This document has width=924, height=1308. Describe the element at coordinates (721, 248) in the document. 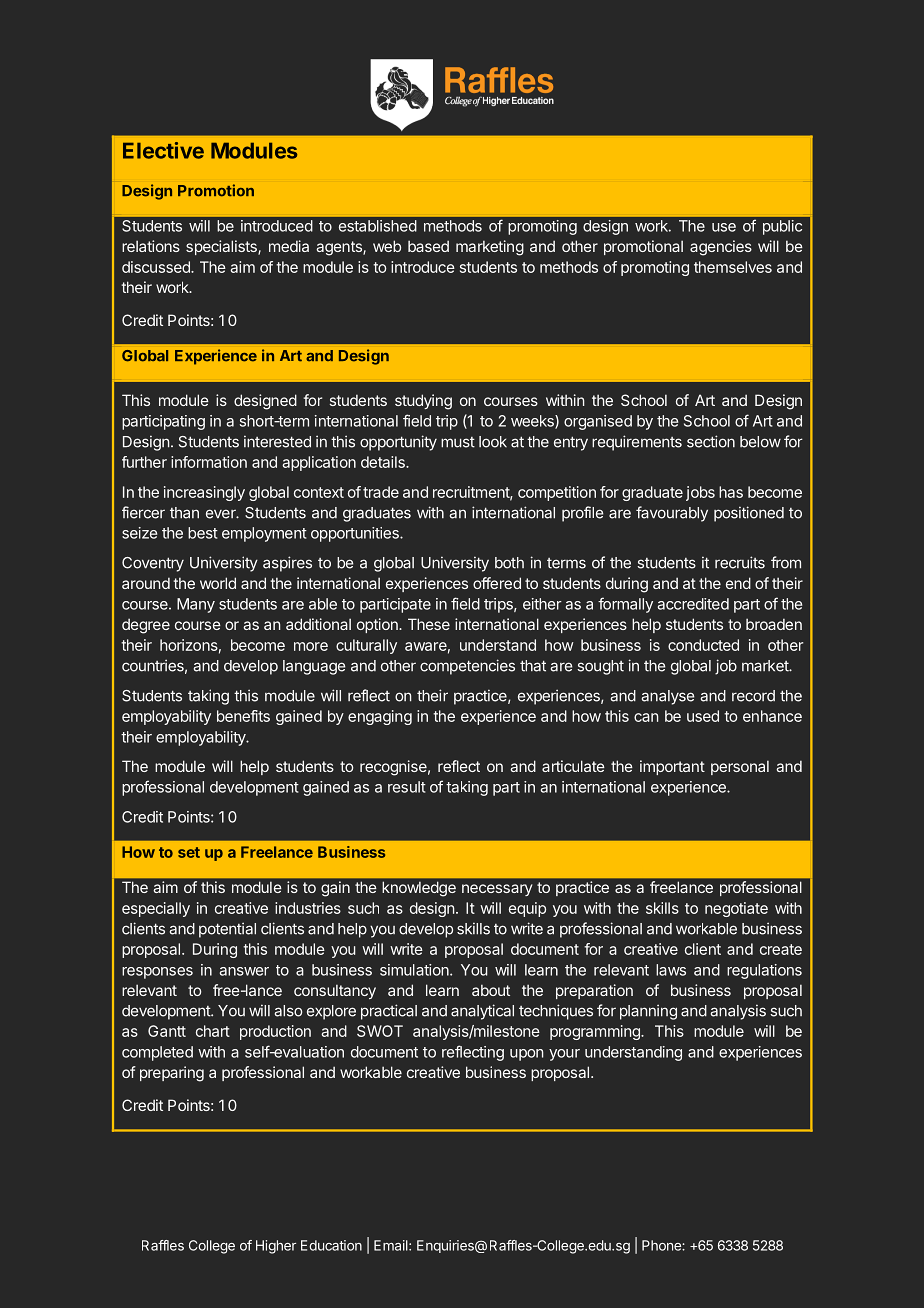

I see `agencies` at that location.
